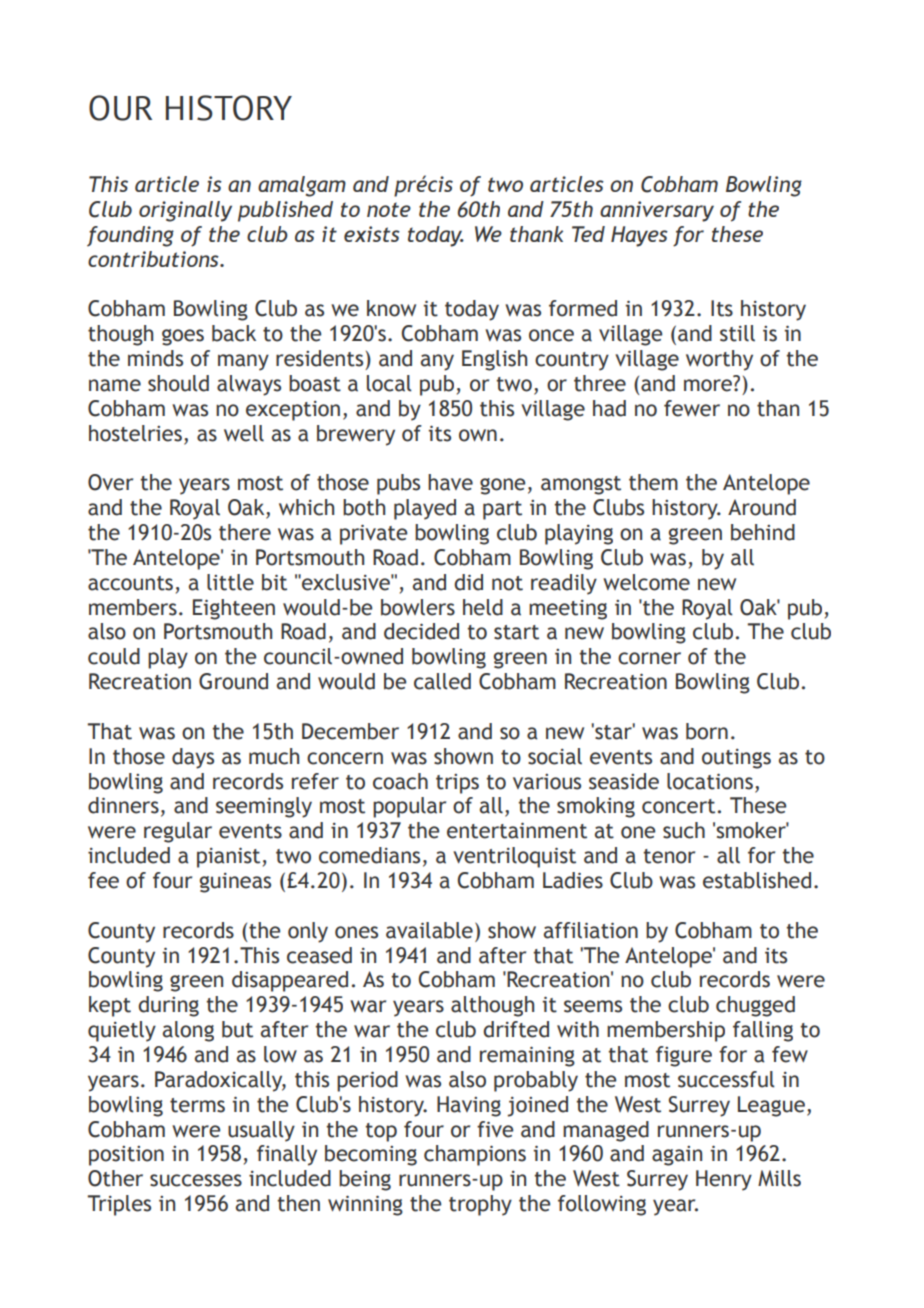 The width and height of the image is (924, 1308). Describe the element at coordinates (442, 681) in the image. I see `called` at that location.
